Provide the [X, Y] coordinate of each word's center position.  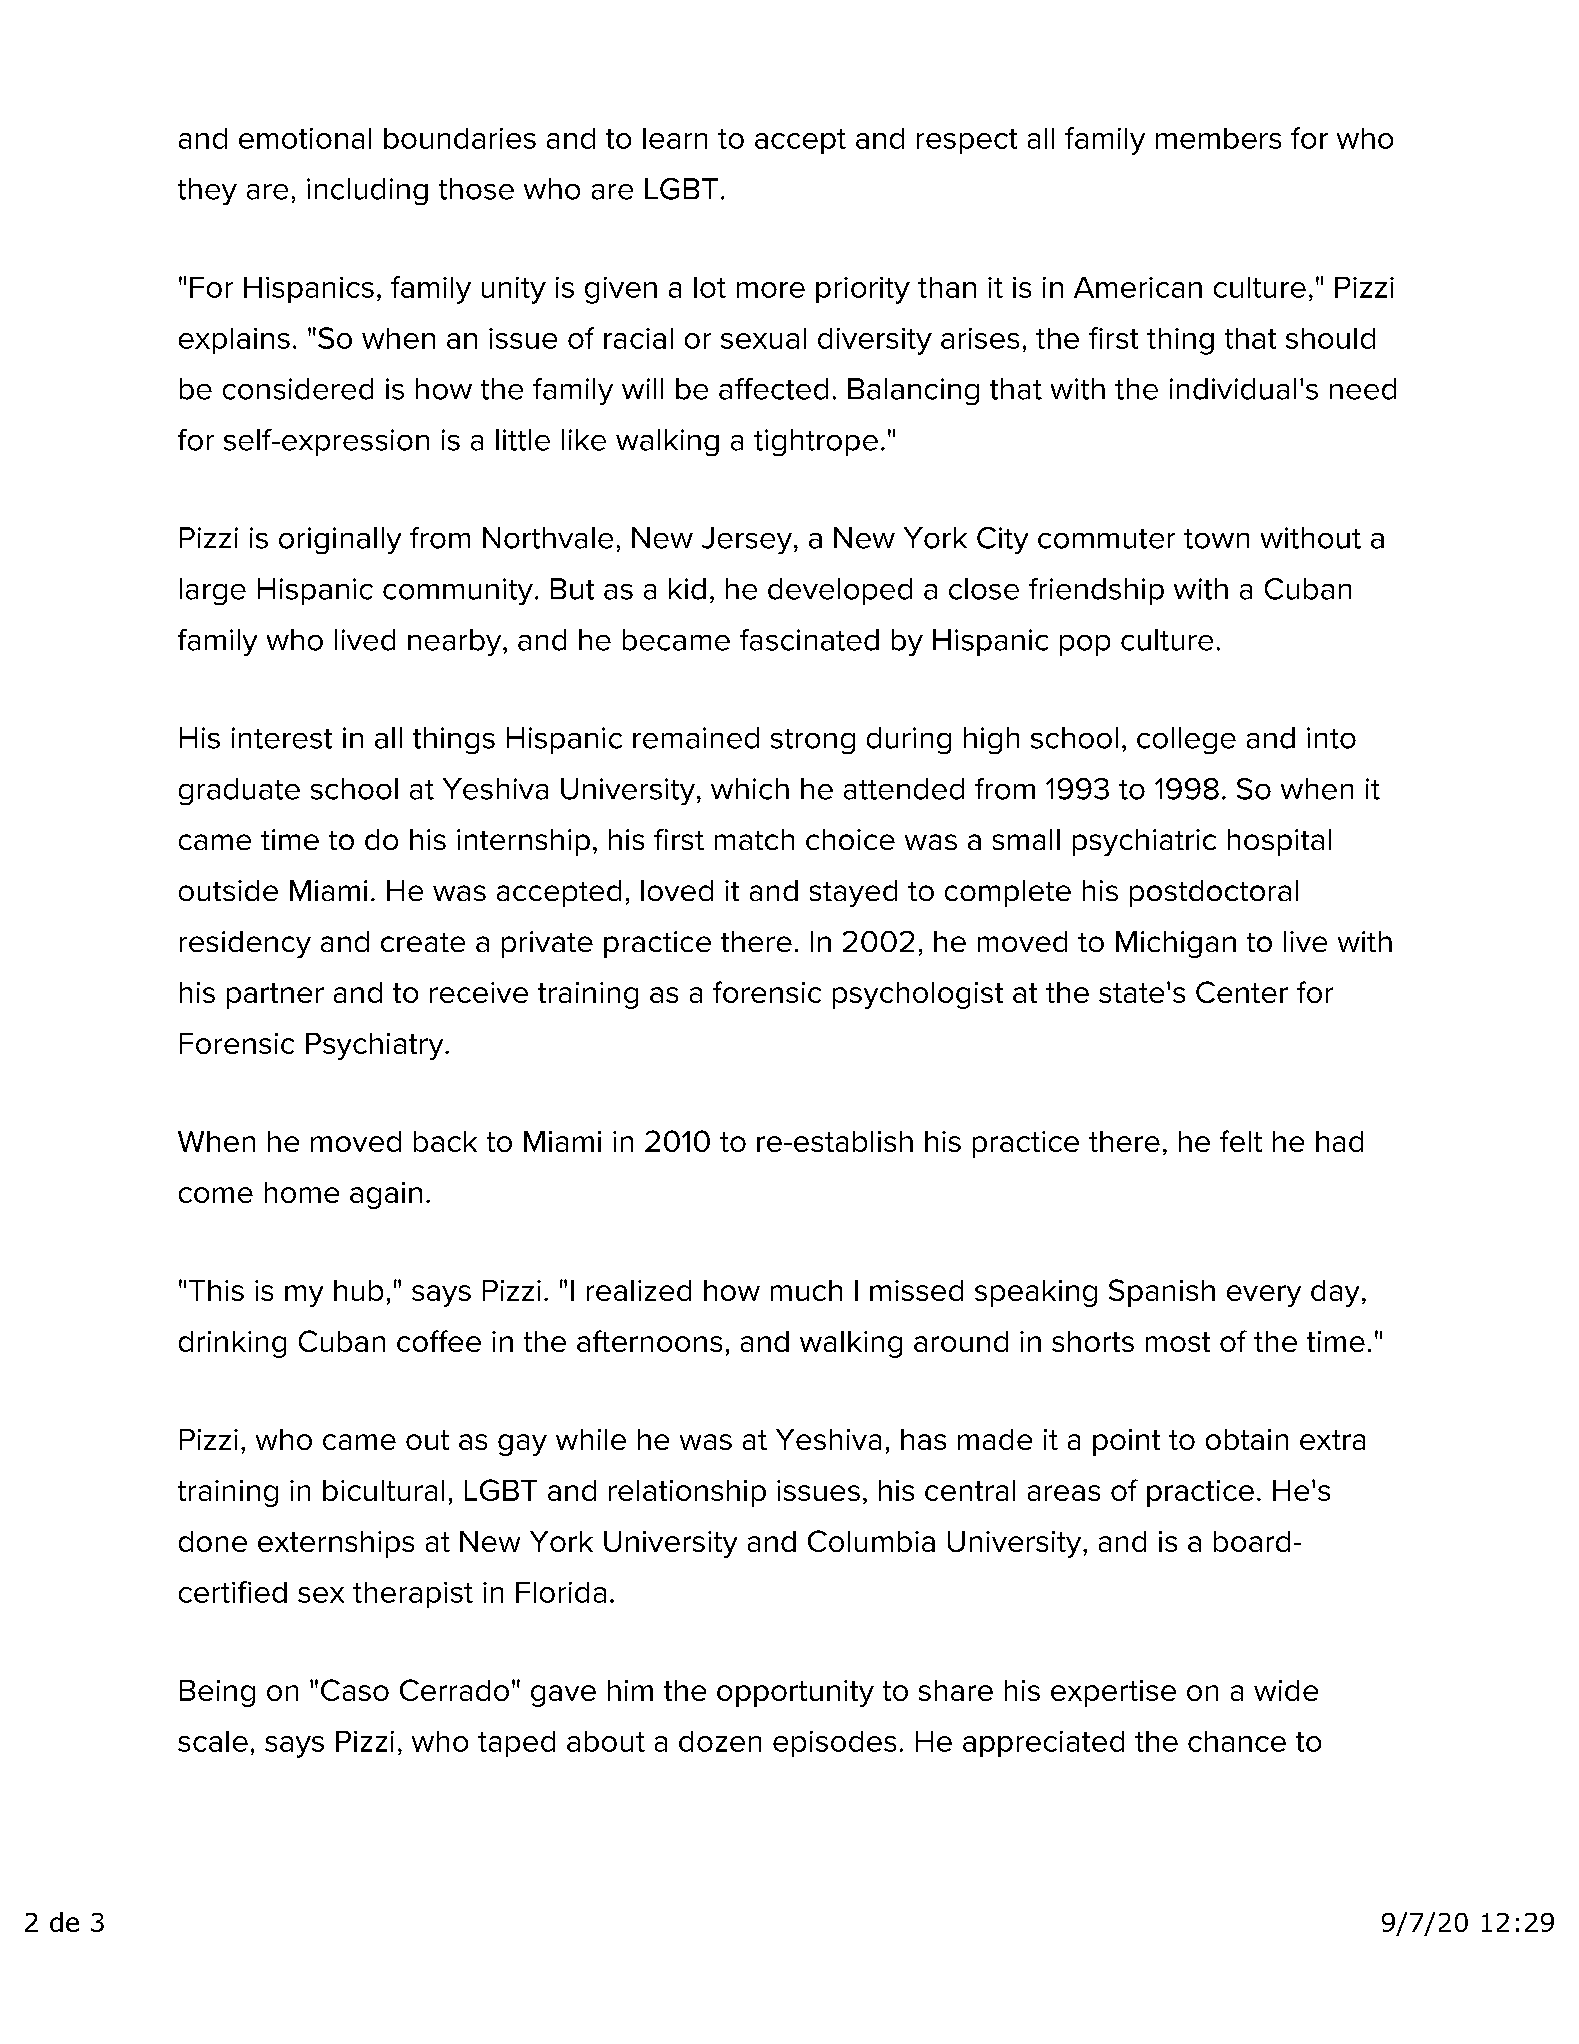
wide [1286, 1690]
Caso [355, 1690]
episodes [834, 1744]
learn [675, 138]
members [1218, 138]
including [367, 191]
